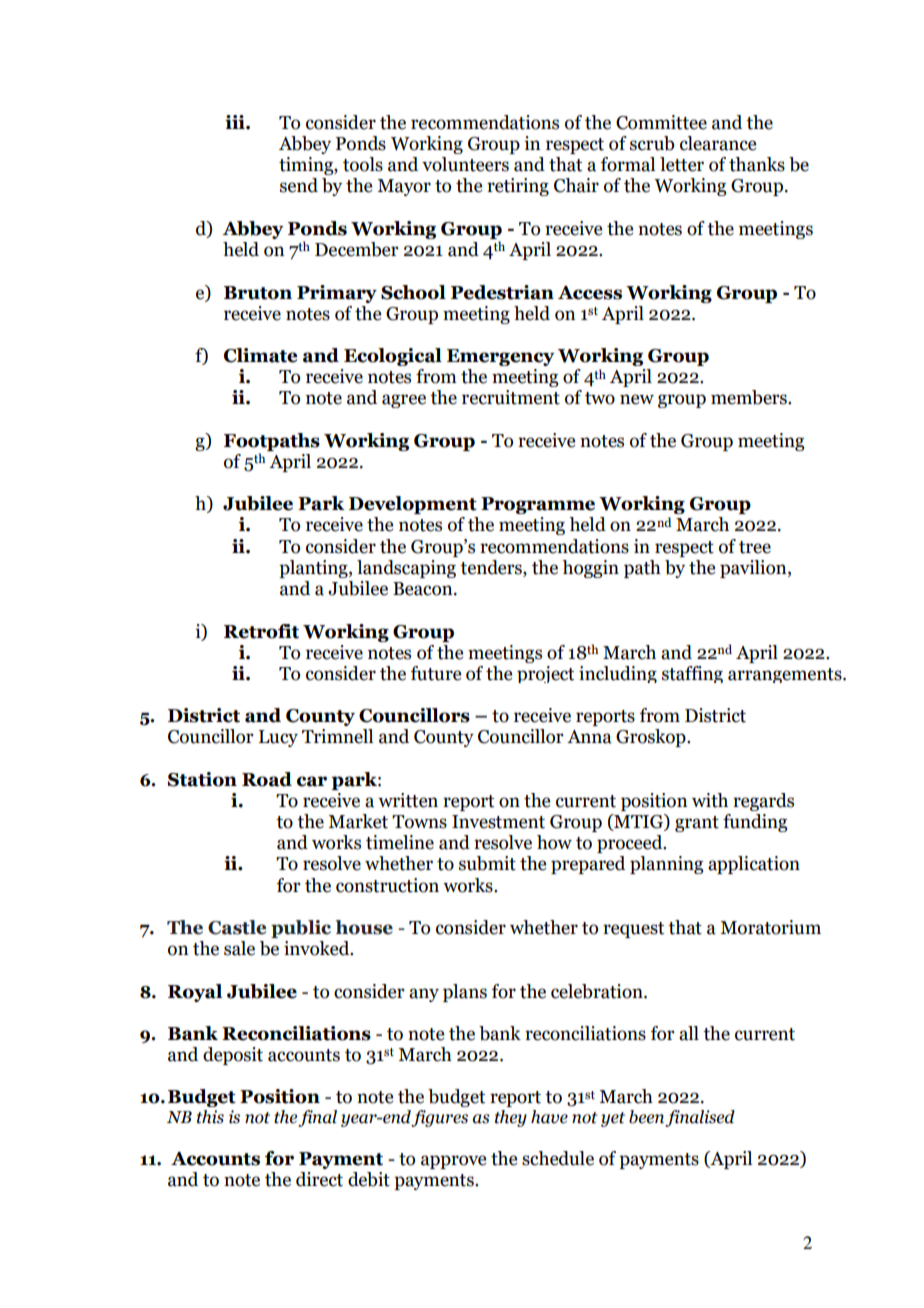 Image resolution: width=924 pixels, height=1308 pixels. What do you see at coordinates (236, 122) in the document?
I see `iii` at bounding box center [236, 122].
